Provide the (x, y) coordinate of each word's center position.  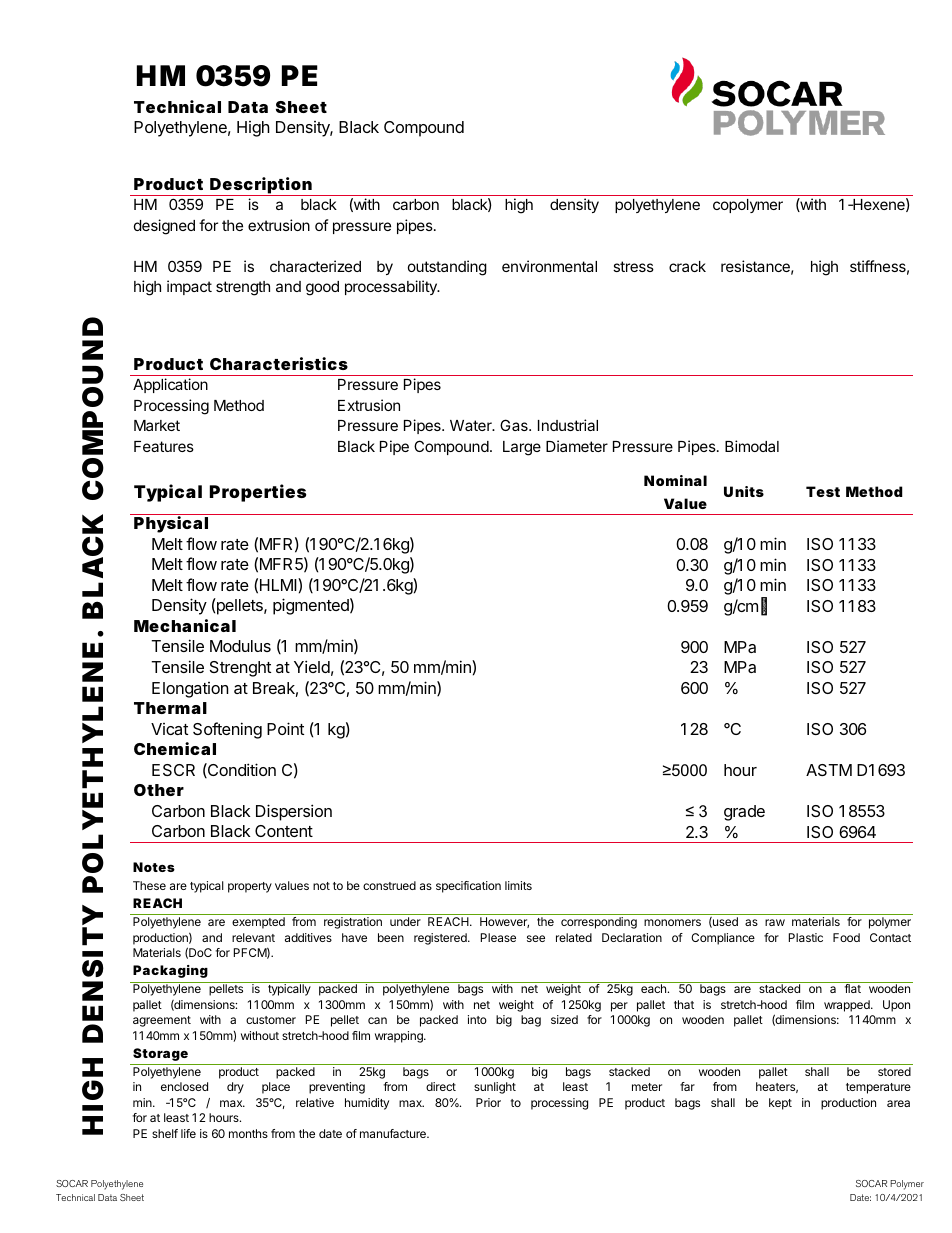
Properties (258, 493)
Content (284, 831)
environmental (549, 266)
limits (518, 885)
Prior (488, 1102)
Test (823, 491)
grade (744, 813)
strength (243, 288)
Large (522, 448)
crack (687, 266)
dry (235, 1088)
